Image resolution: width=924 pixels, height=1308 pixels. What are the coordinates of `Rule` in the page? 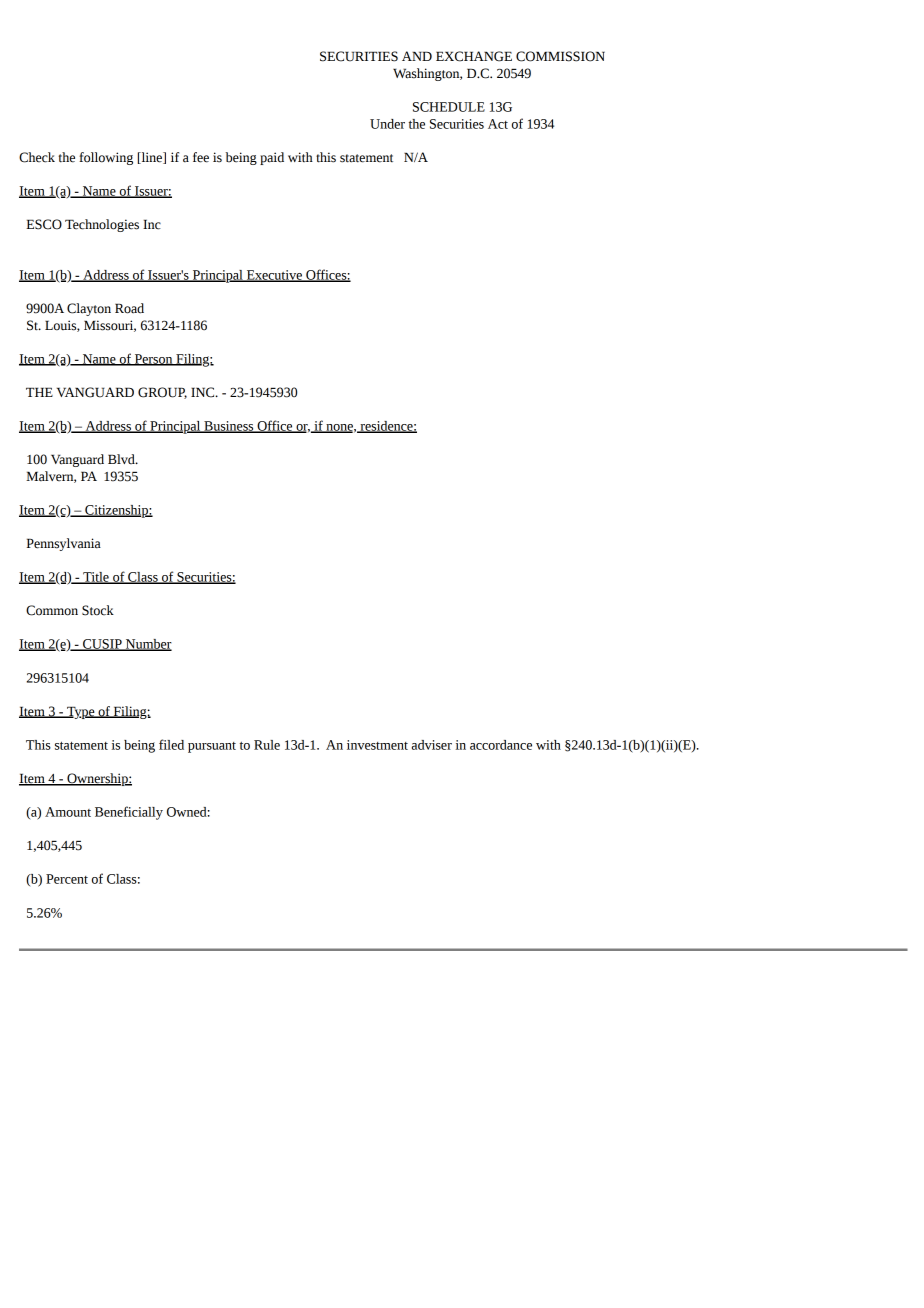 It's located at (267, 745).
